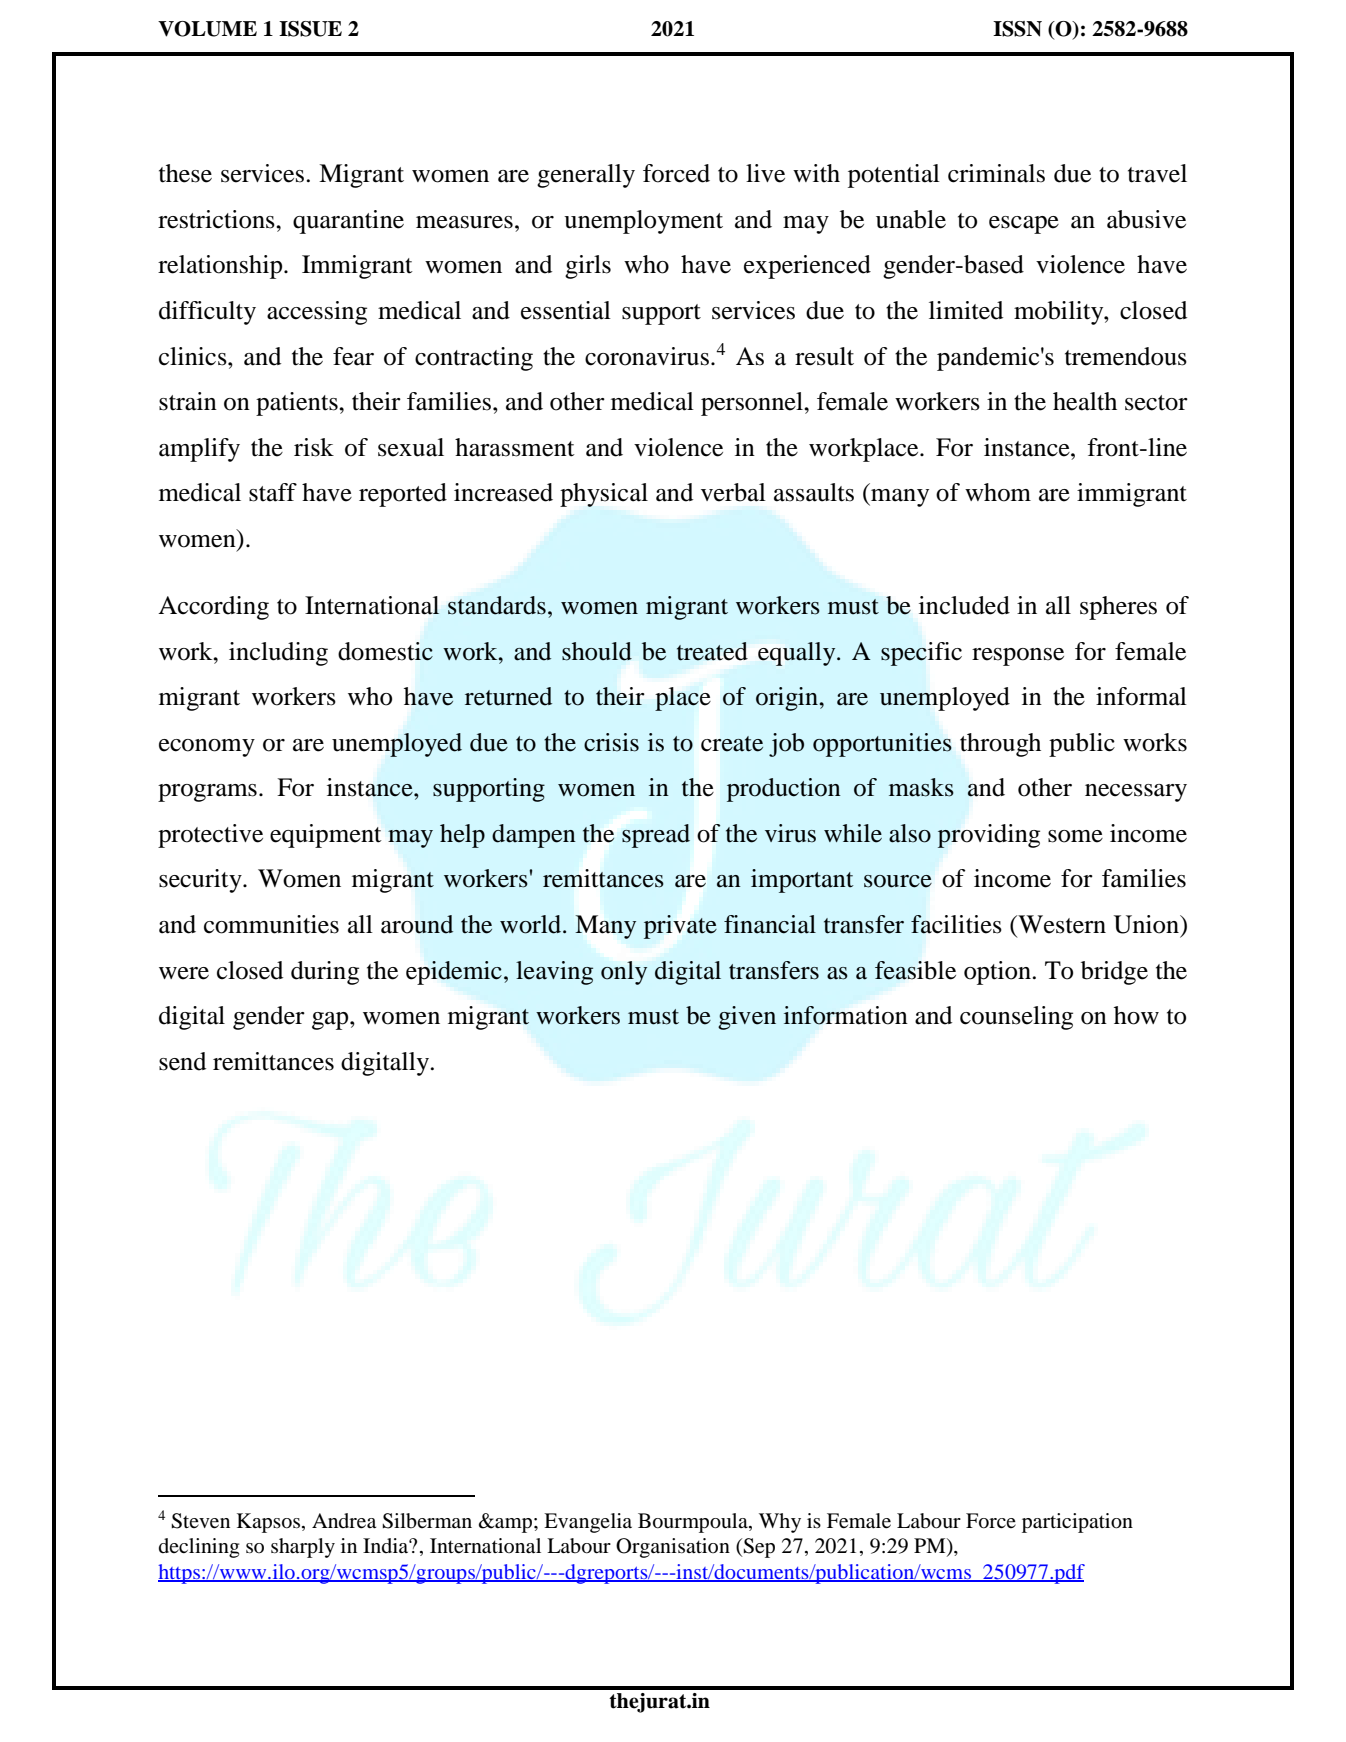 This document has height=1742, width=1346. Describe the element at coordinates (310, 29) in the document. I see `ISSUE` at that location.
